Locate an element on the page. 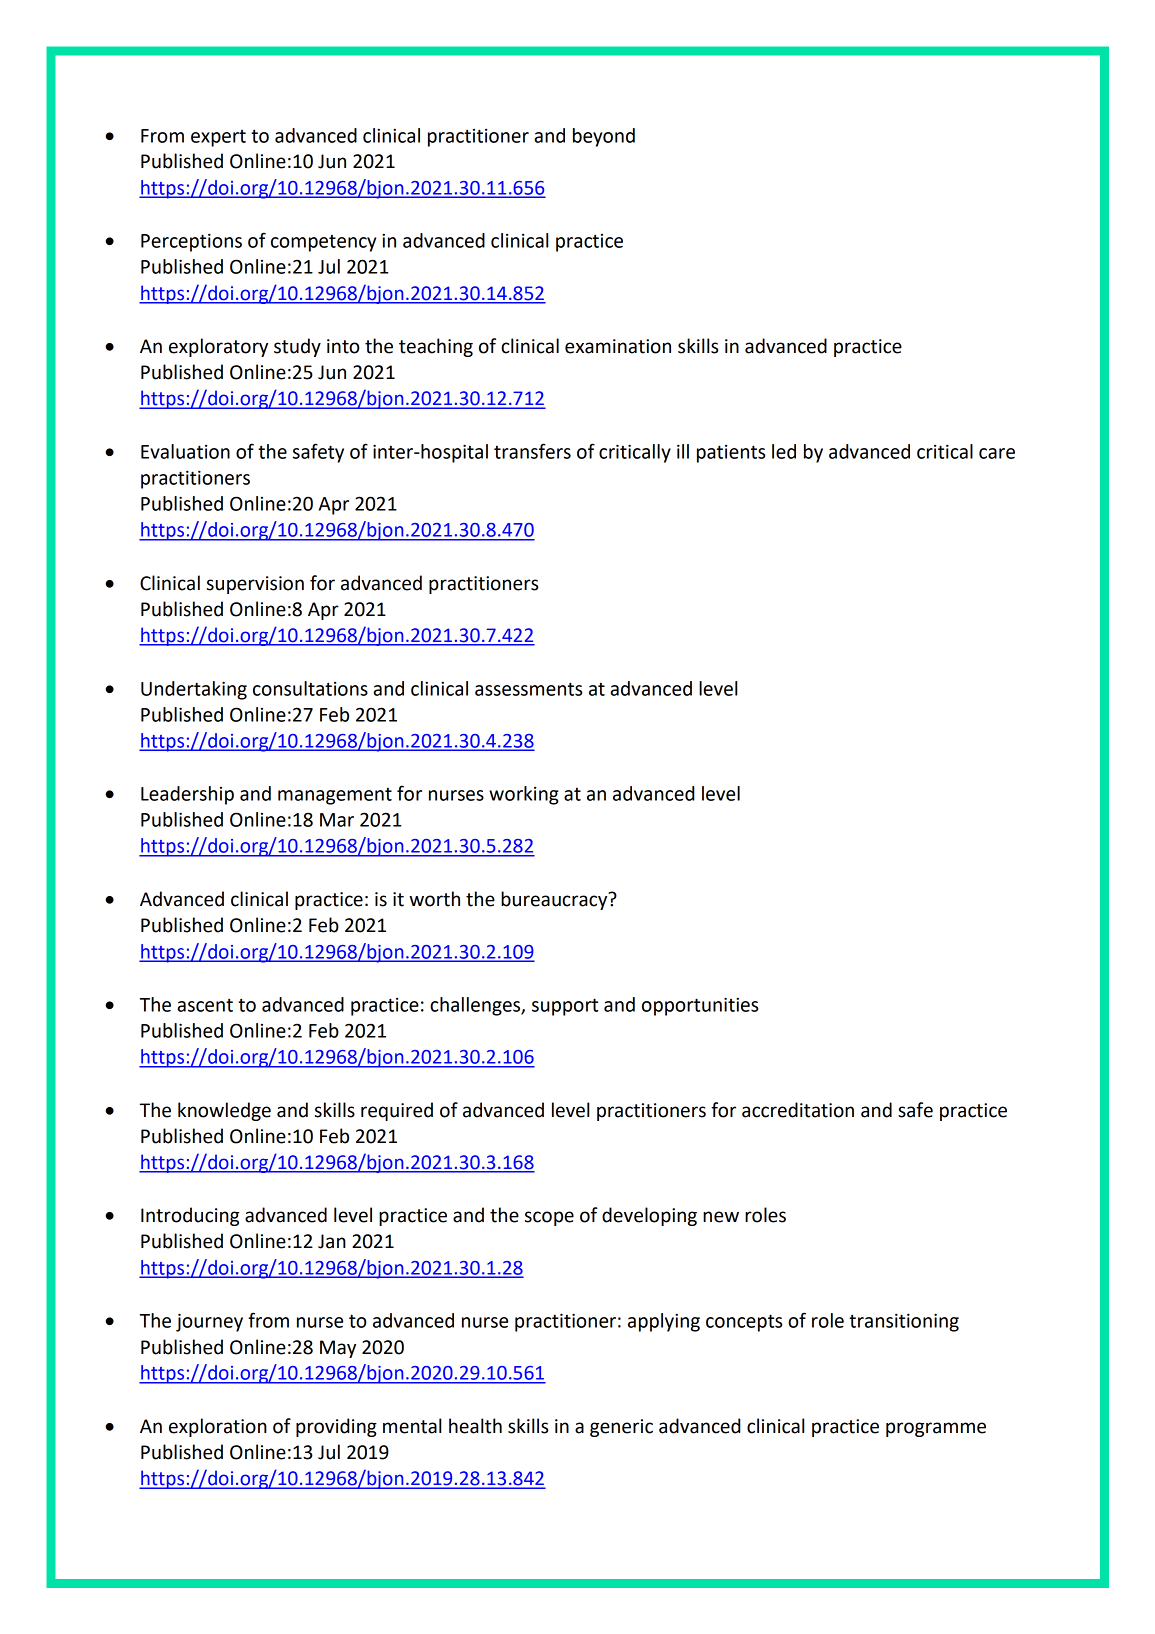 The height and width of the document is (1634, 1155). providing is located at coordinates (336, 1427).
